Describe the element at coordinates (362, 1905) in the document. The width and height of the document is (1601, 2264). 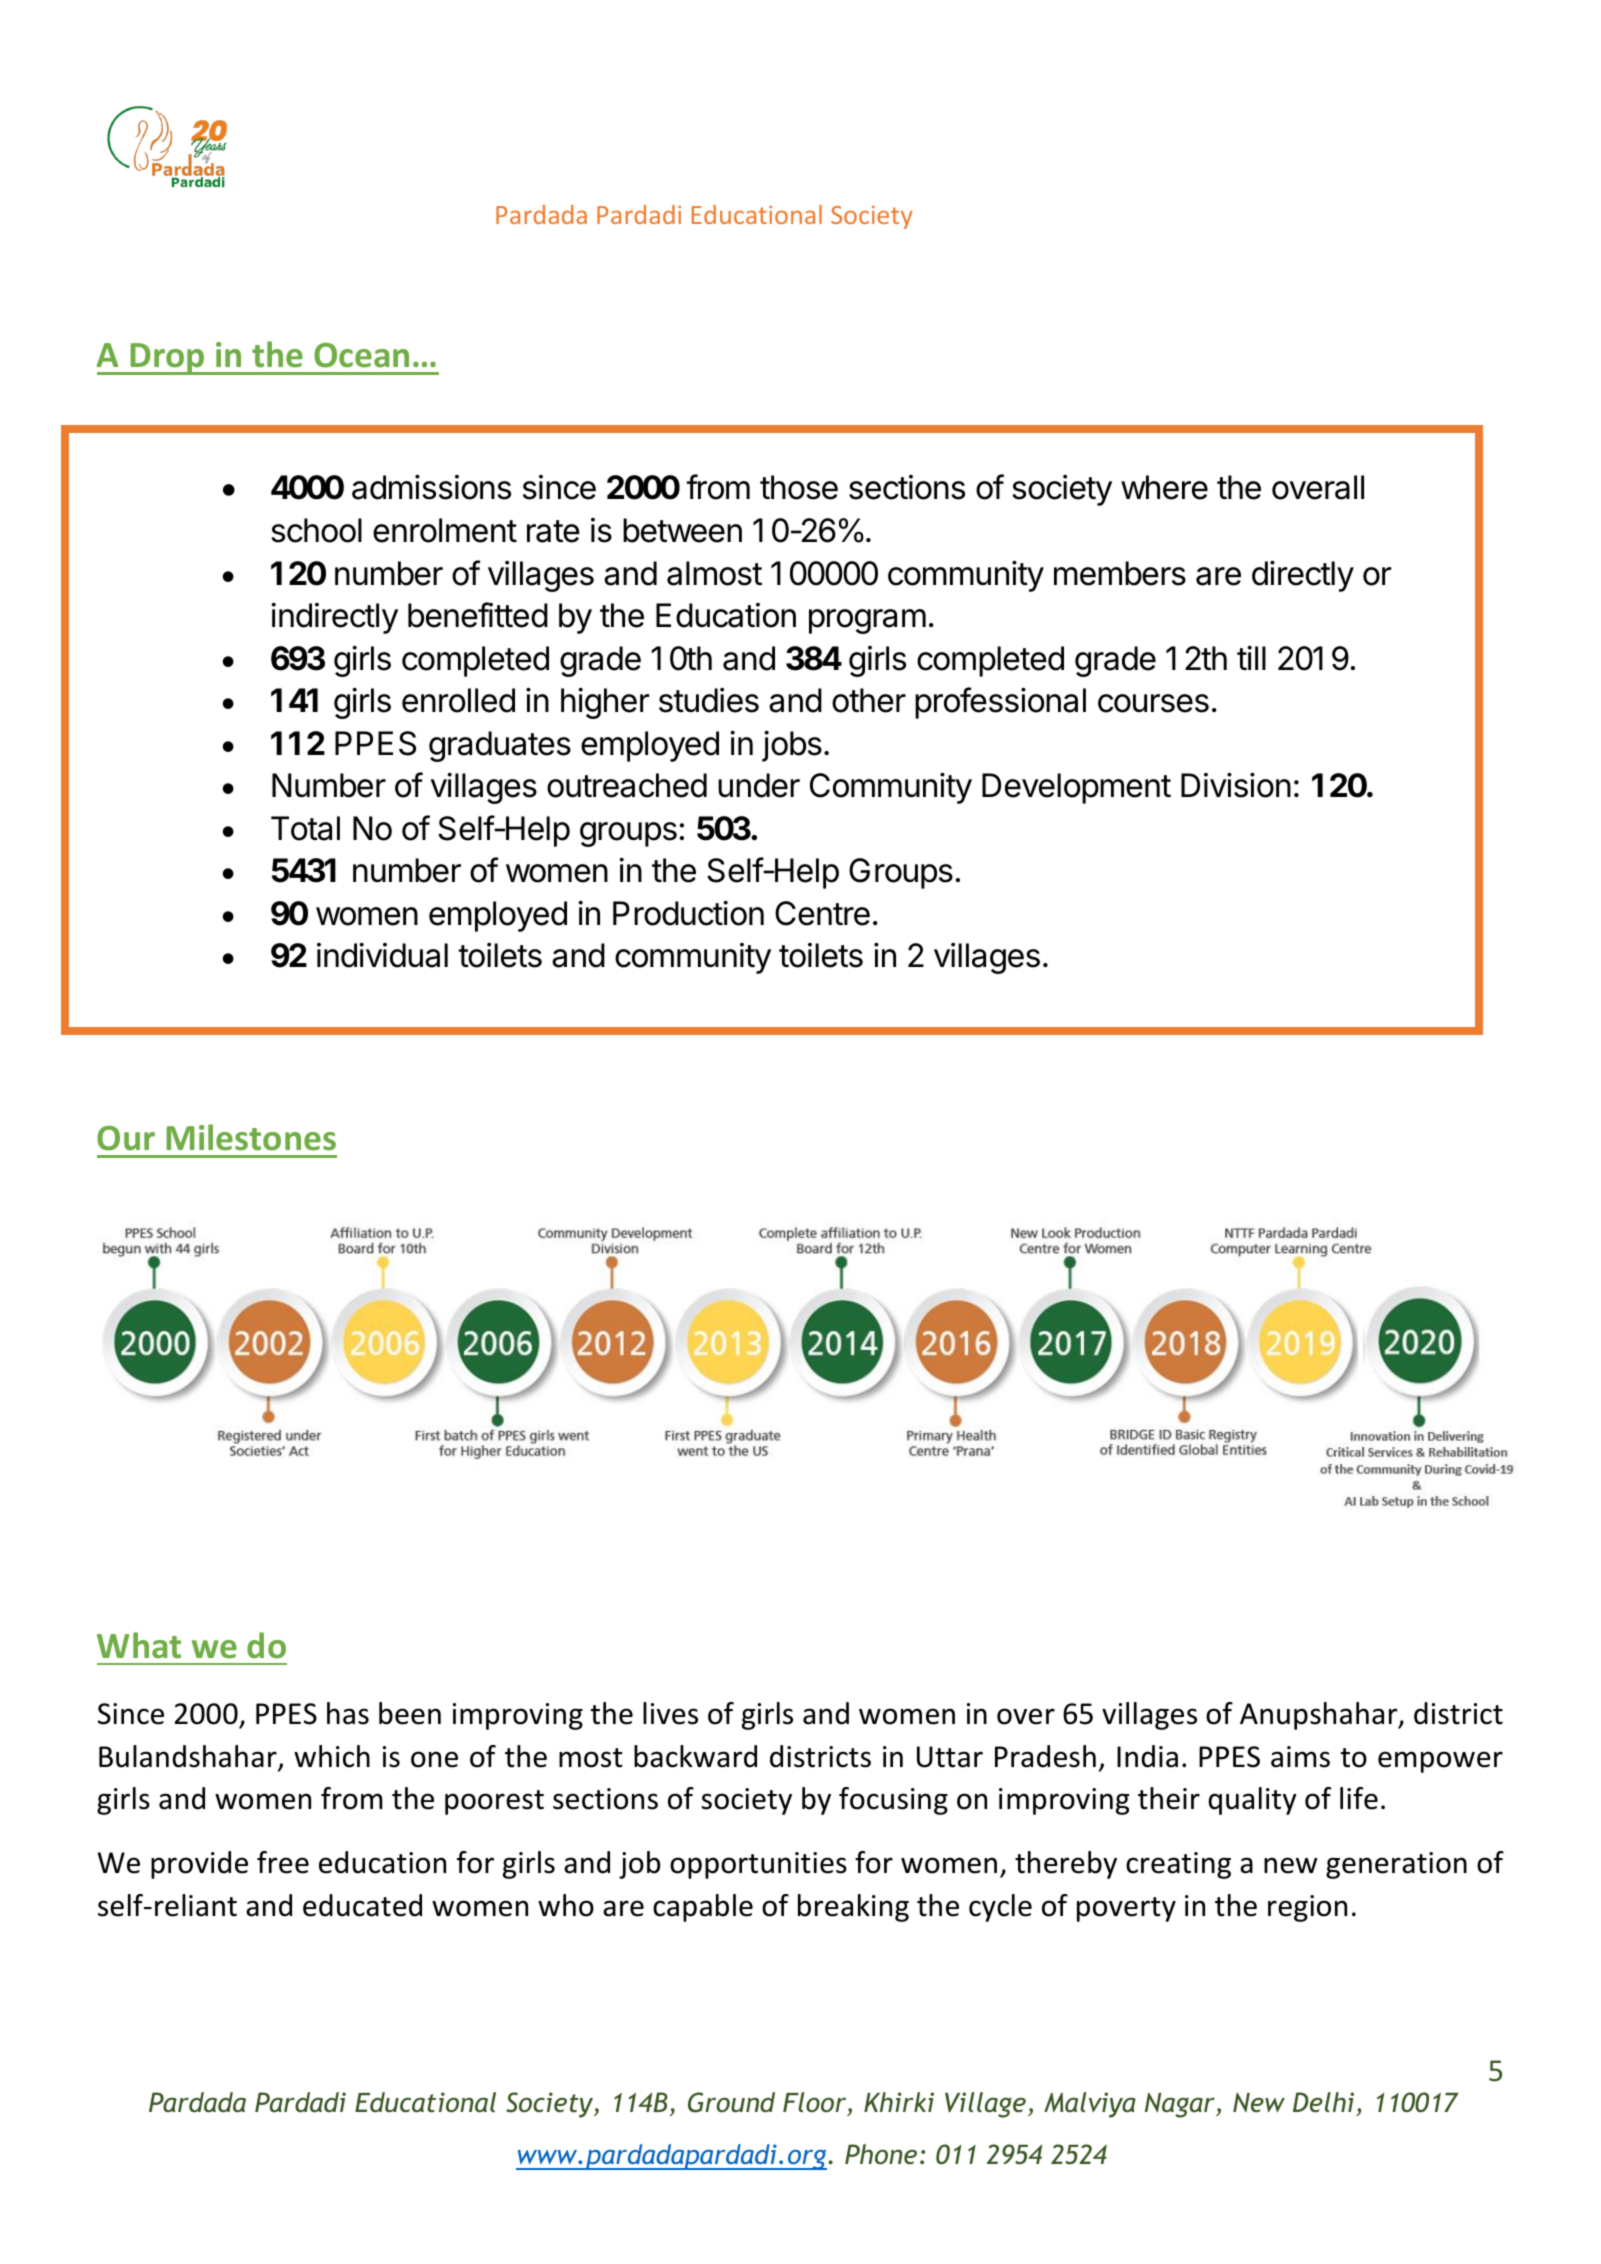
I see `educated` at that location.
